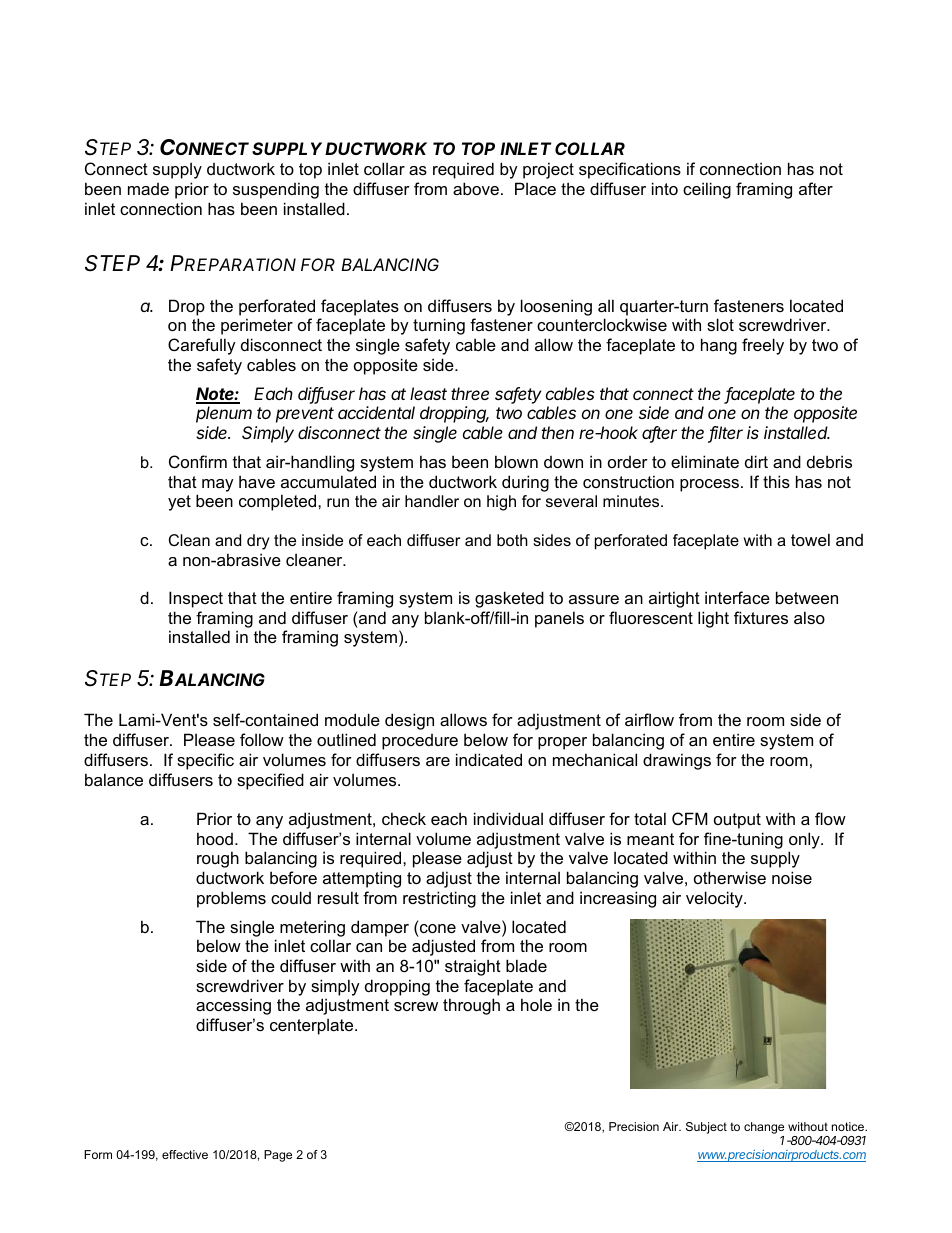 This screenshot has width=952, height=1233. Describe the element at coordinates (761, 617) in the screenshot. I see `fixtures` at that location.
